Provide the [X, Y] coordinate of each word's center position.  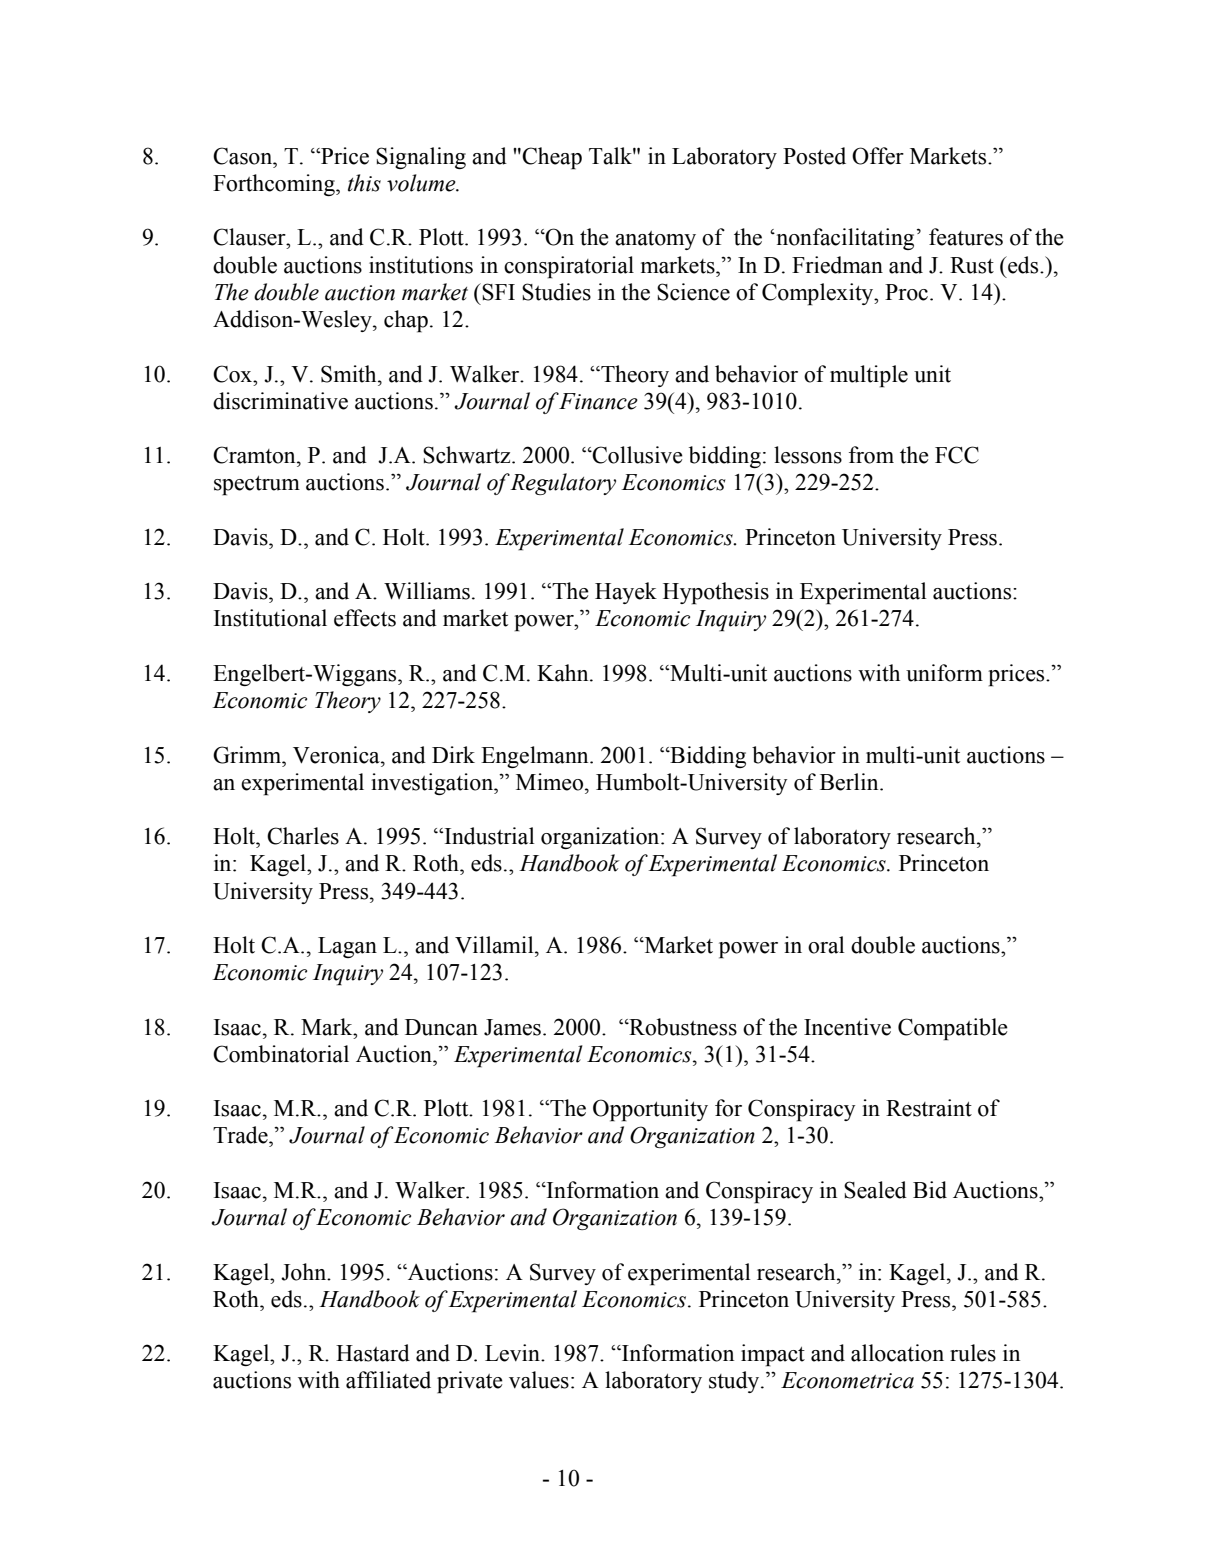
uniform [944, 673]
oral [826, 945]
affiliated [388, 1380]
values [539, 1380]
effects [365, 618]
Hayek [626, 593]
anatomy [655, 240]
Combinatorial [281, 1054]
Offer [878, 156]
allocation [897, 1353]
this [364, 183]
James [512, 1027]
